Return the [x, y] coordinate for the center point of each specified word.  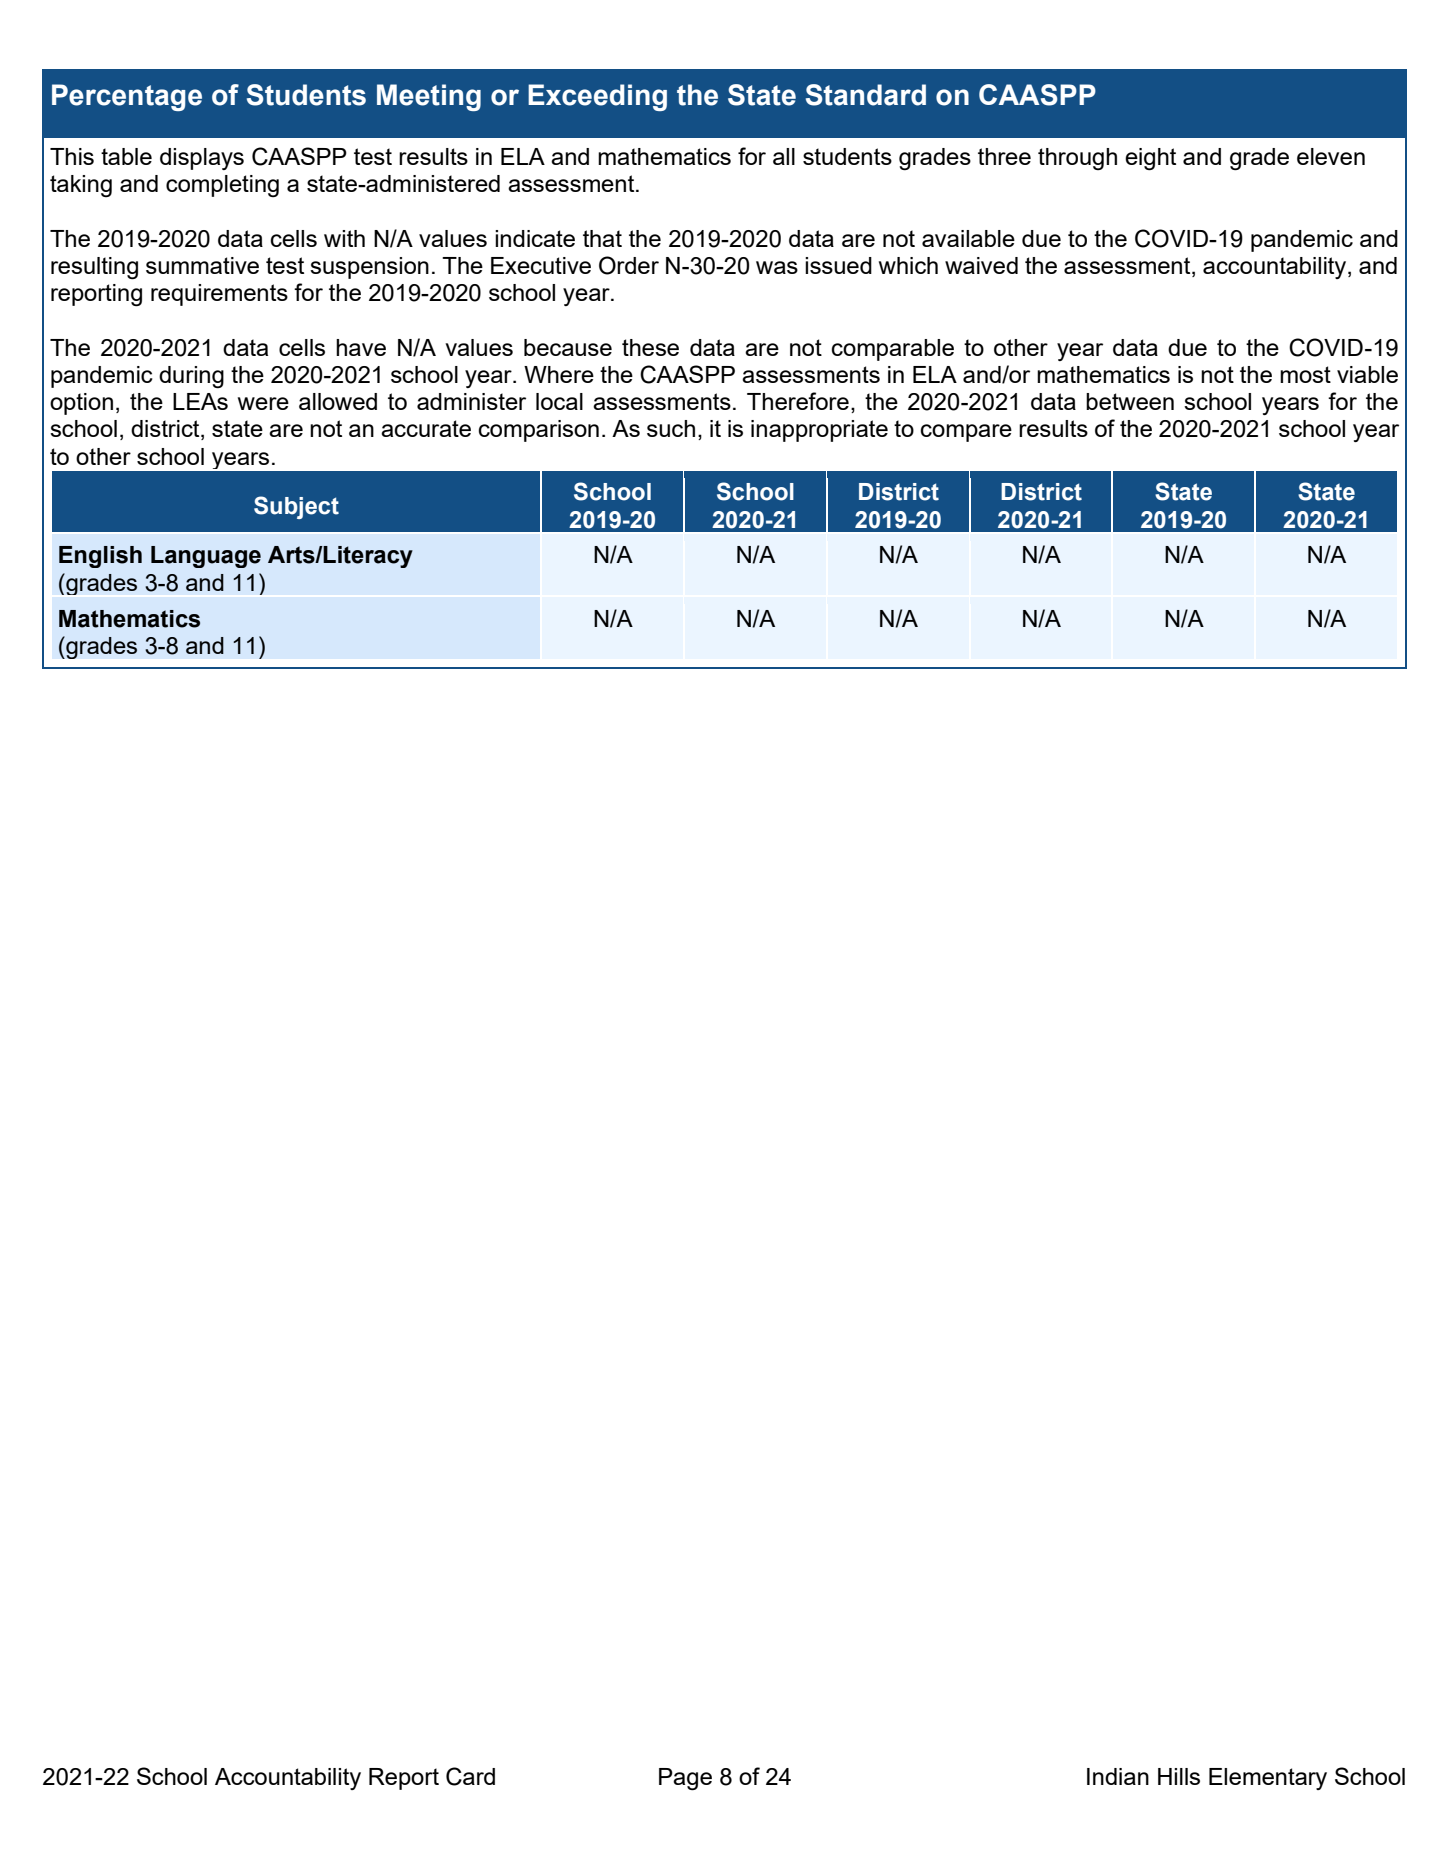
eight [1150, 159]
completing [222, 186]
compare [966, 433]
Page [685, 1779]
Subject [296, 507]
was [777, 267]
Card [470, 1776]
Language [206, 557]
